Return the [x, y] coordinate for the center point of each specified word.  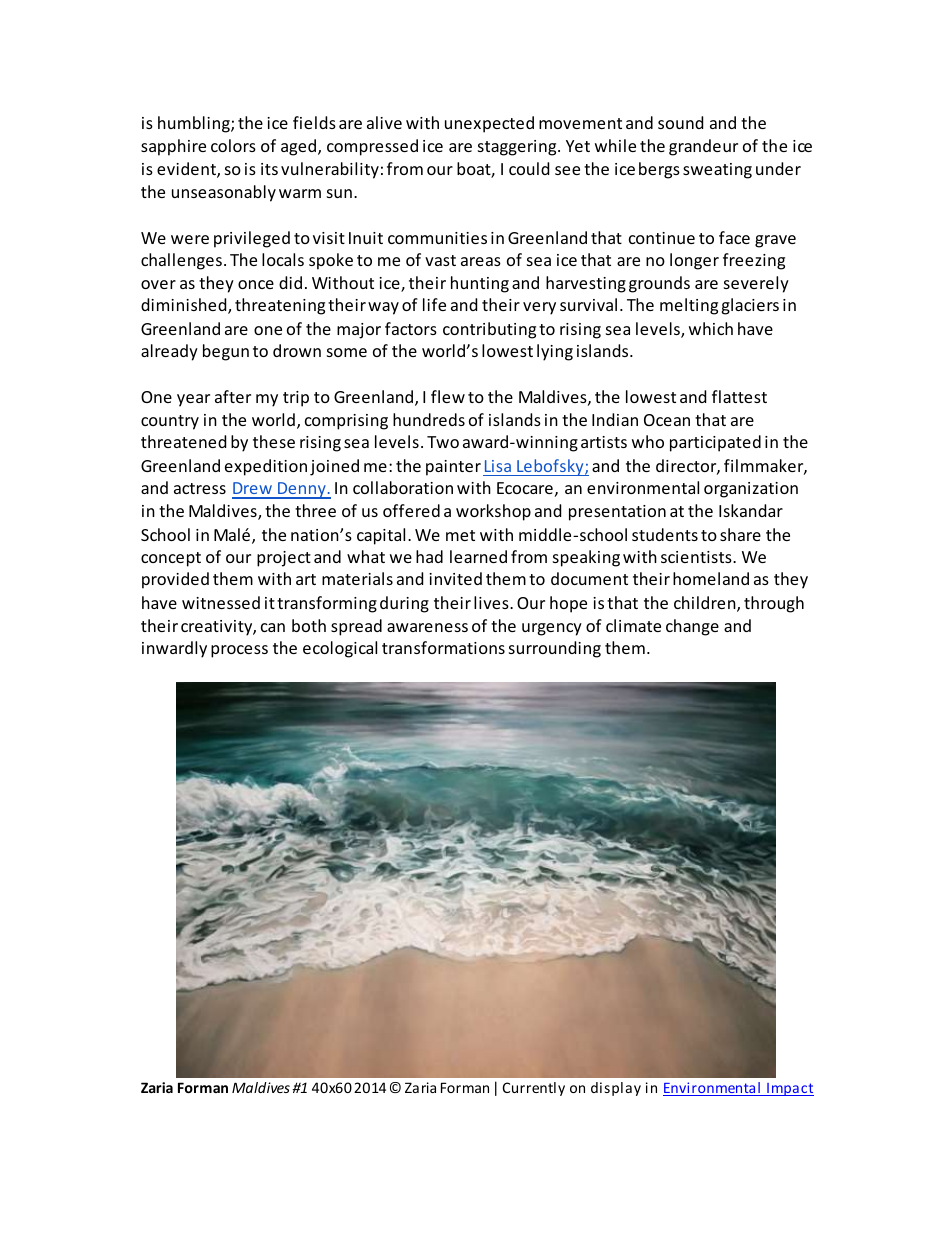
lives [492, 602]
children [706, 604]
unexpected [489, 124]
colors [233, 145]
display [616, 1089]
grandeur [703, 147]
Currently [534, 1089]
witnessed [221, 602]
